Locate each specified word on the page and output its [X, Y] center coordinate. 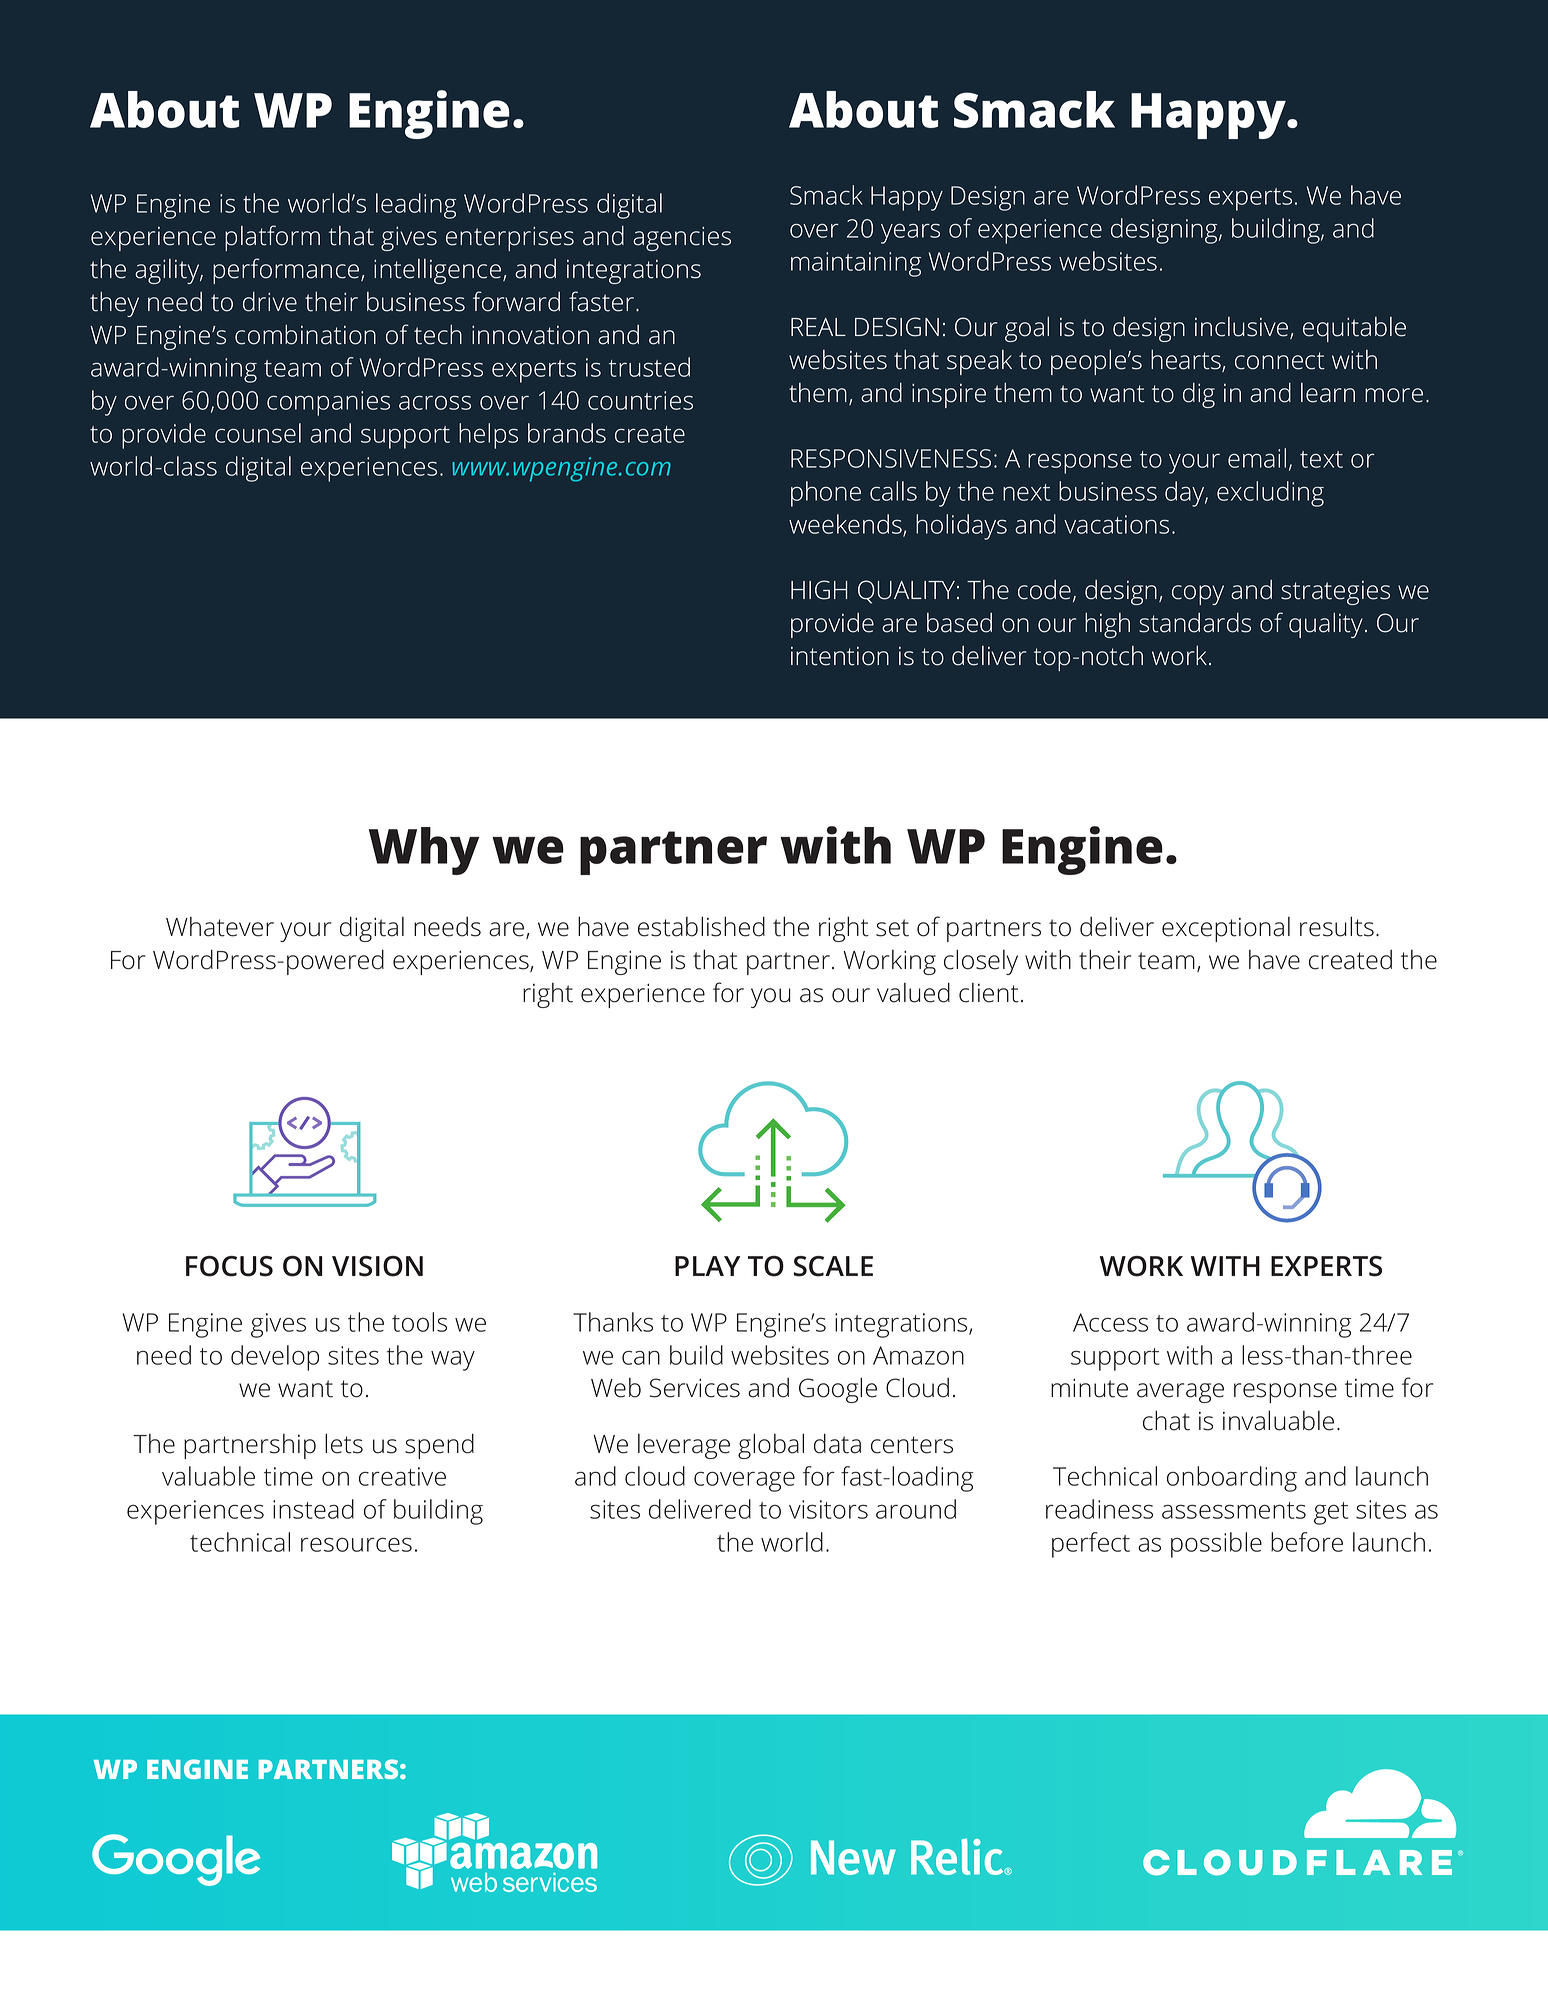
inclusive [1243, 328]
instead [313, 1509]
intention [840, 656]
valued [913, 992]
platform [272, 238]
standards [1195, 623]
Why [424, 851]
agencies [682, 238]
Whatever [220, 927]
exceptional [1226, 929]
